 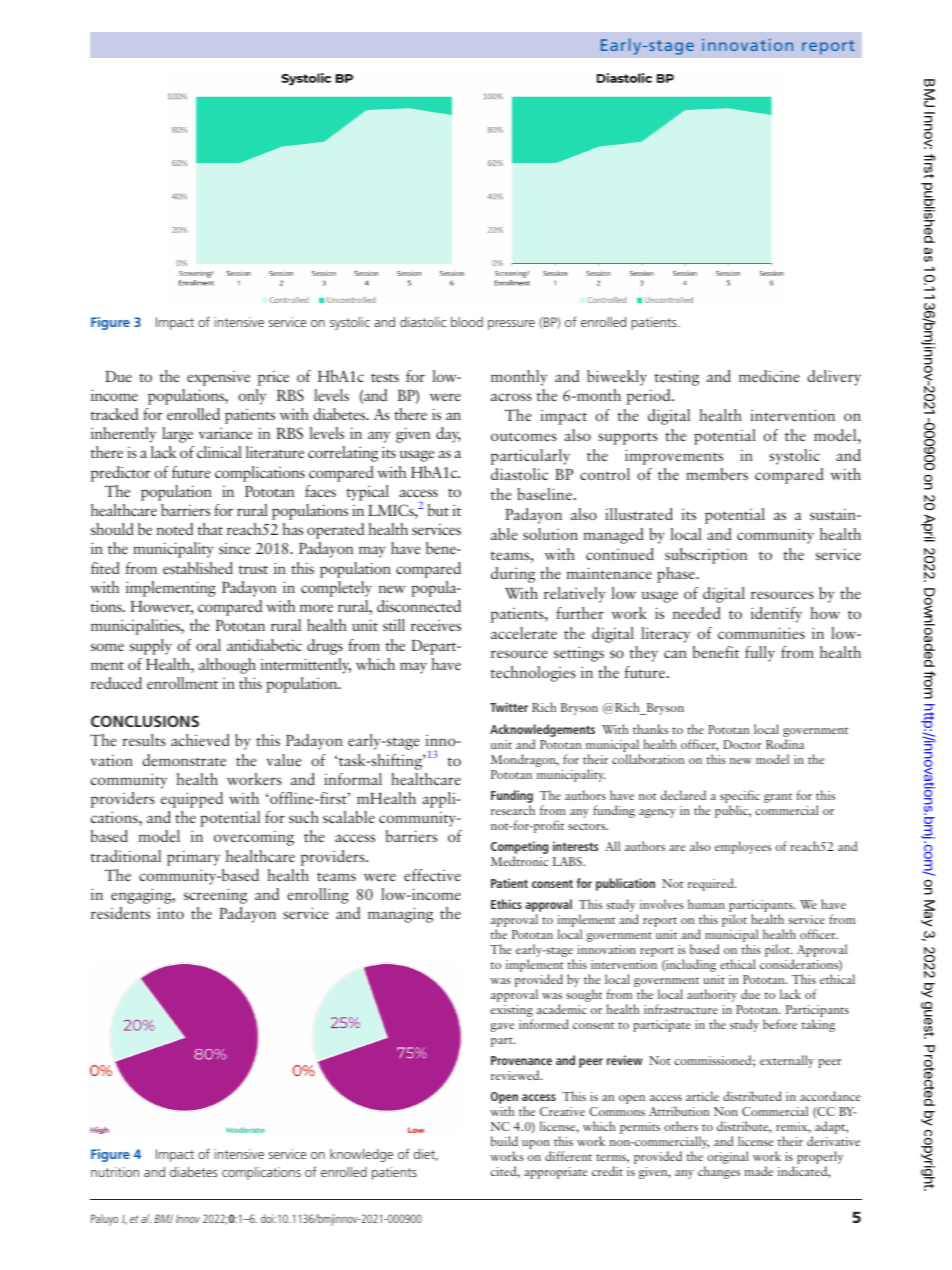 What do you see at coordinates (467, 322) in the screenshot?
I see `blood` at bounding box center [467, 322].
